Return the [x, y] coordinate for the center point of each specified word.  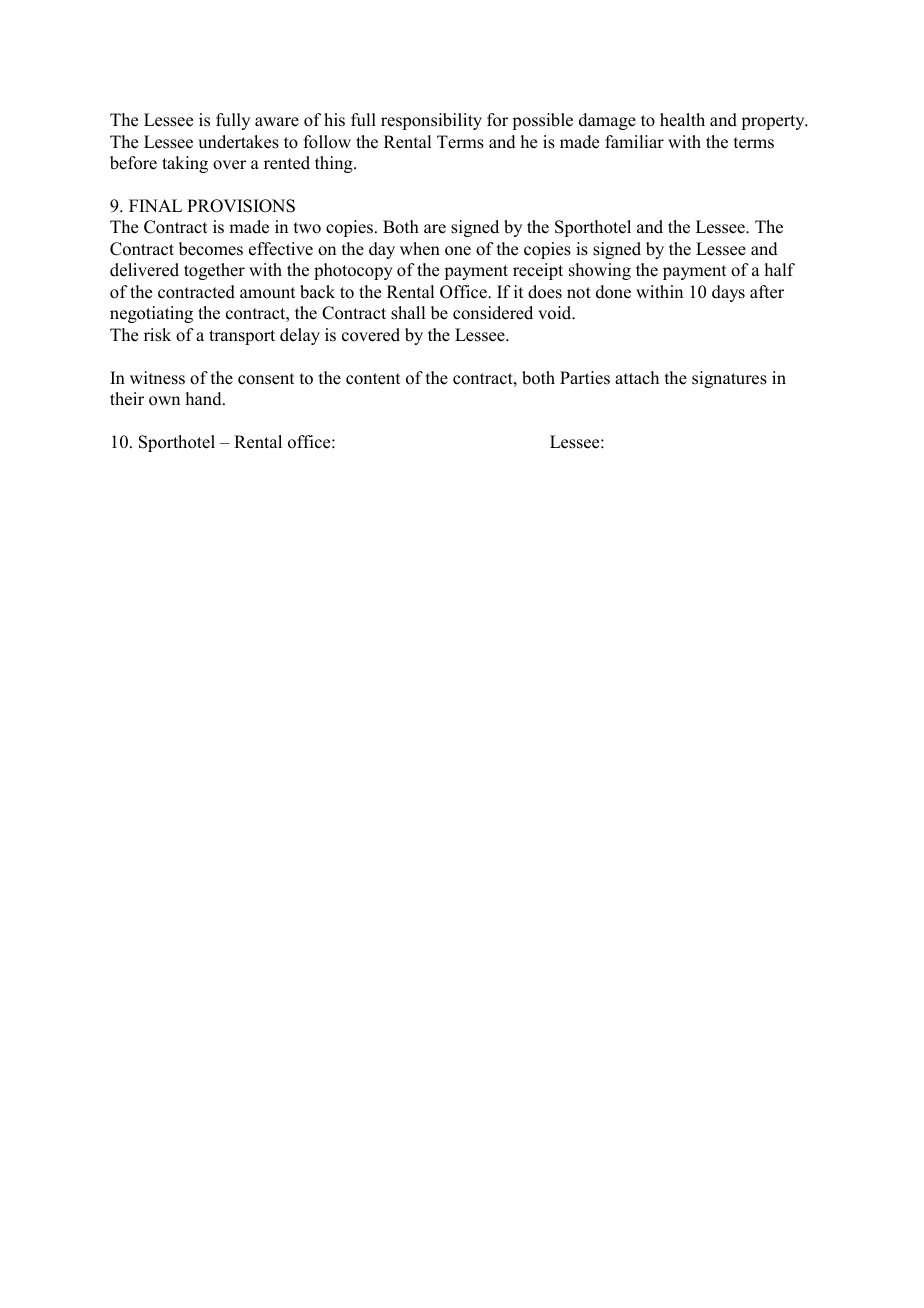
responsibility [431, 121]
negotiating [151, 314]
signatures [729, 379]
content [373, 379]
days [728, 293]
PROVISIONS [241, 206]
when [420, 249]
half [780, 269]
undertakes [238, 142]
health [682, 120]
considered [493, 313]
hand [205, 399]
